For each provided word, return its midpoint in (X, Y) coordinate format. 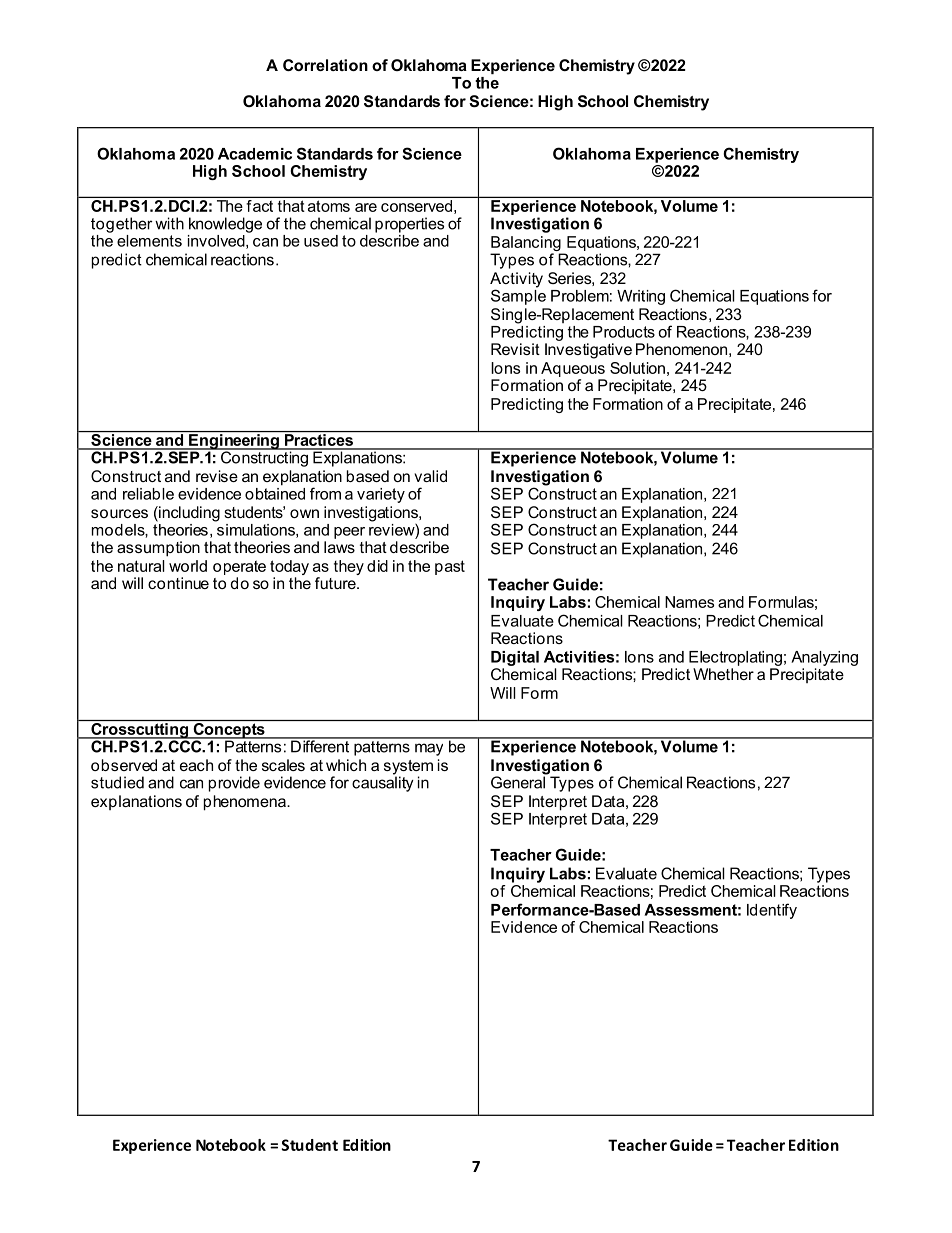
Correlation (325, 65)
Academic (255, 154)
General (519, 781)
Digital (515, 658)
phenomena (246, 803)
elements (149, 241)
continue (178, 583)
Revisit (515, 349)
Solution (637, 368)
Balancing (527, 245)
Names (689, 602)
